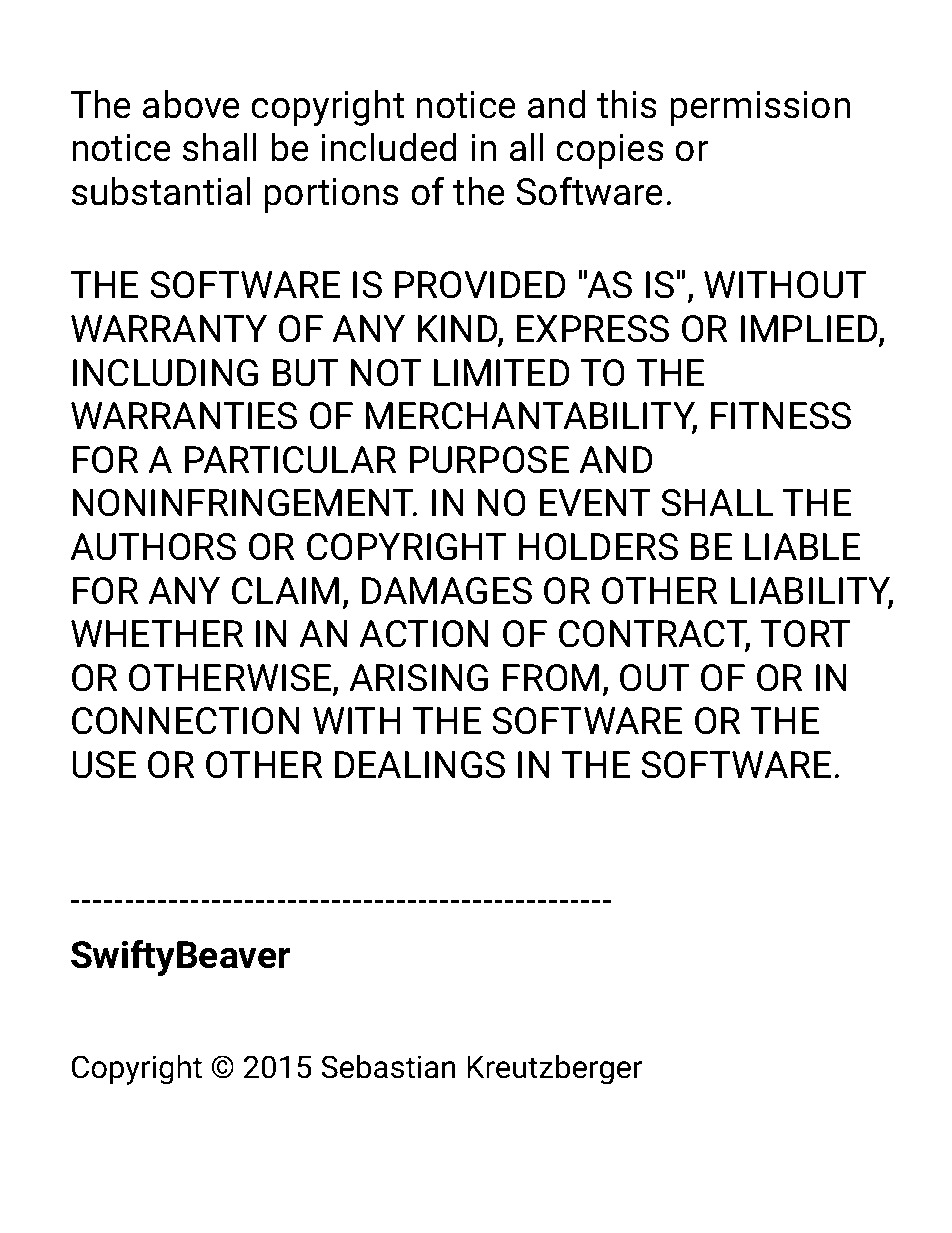 The image size is (952, 1233). I want to click on included, so click(389, 147).
